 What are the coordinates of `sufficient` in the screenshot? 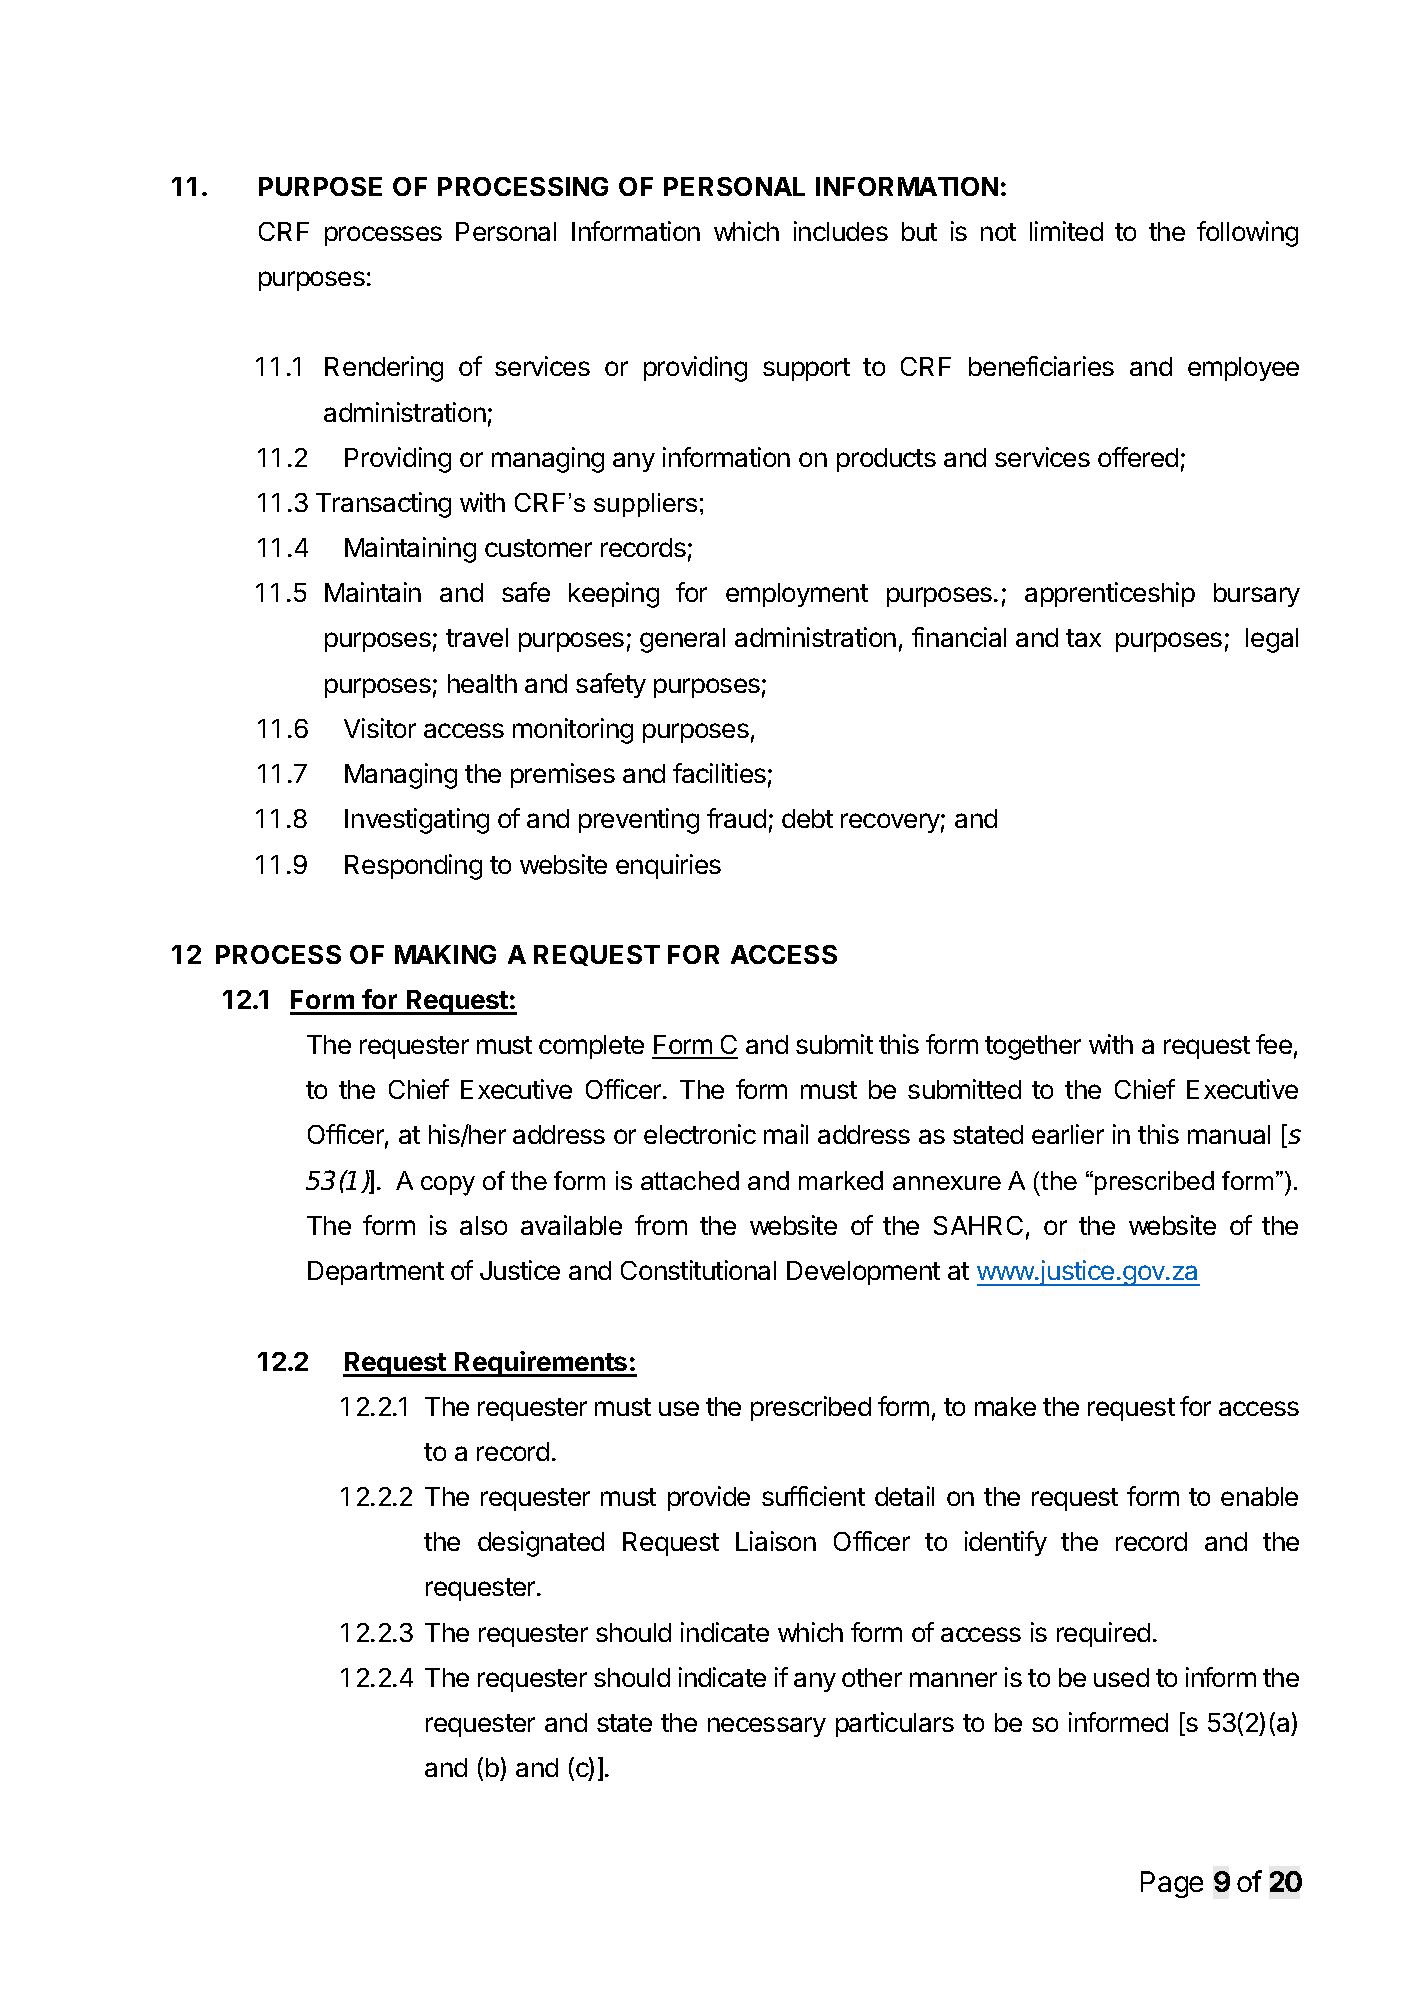 It's located at (813, 1496).
